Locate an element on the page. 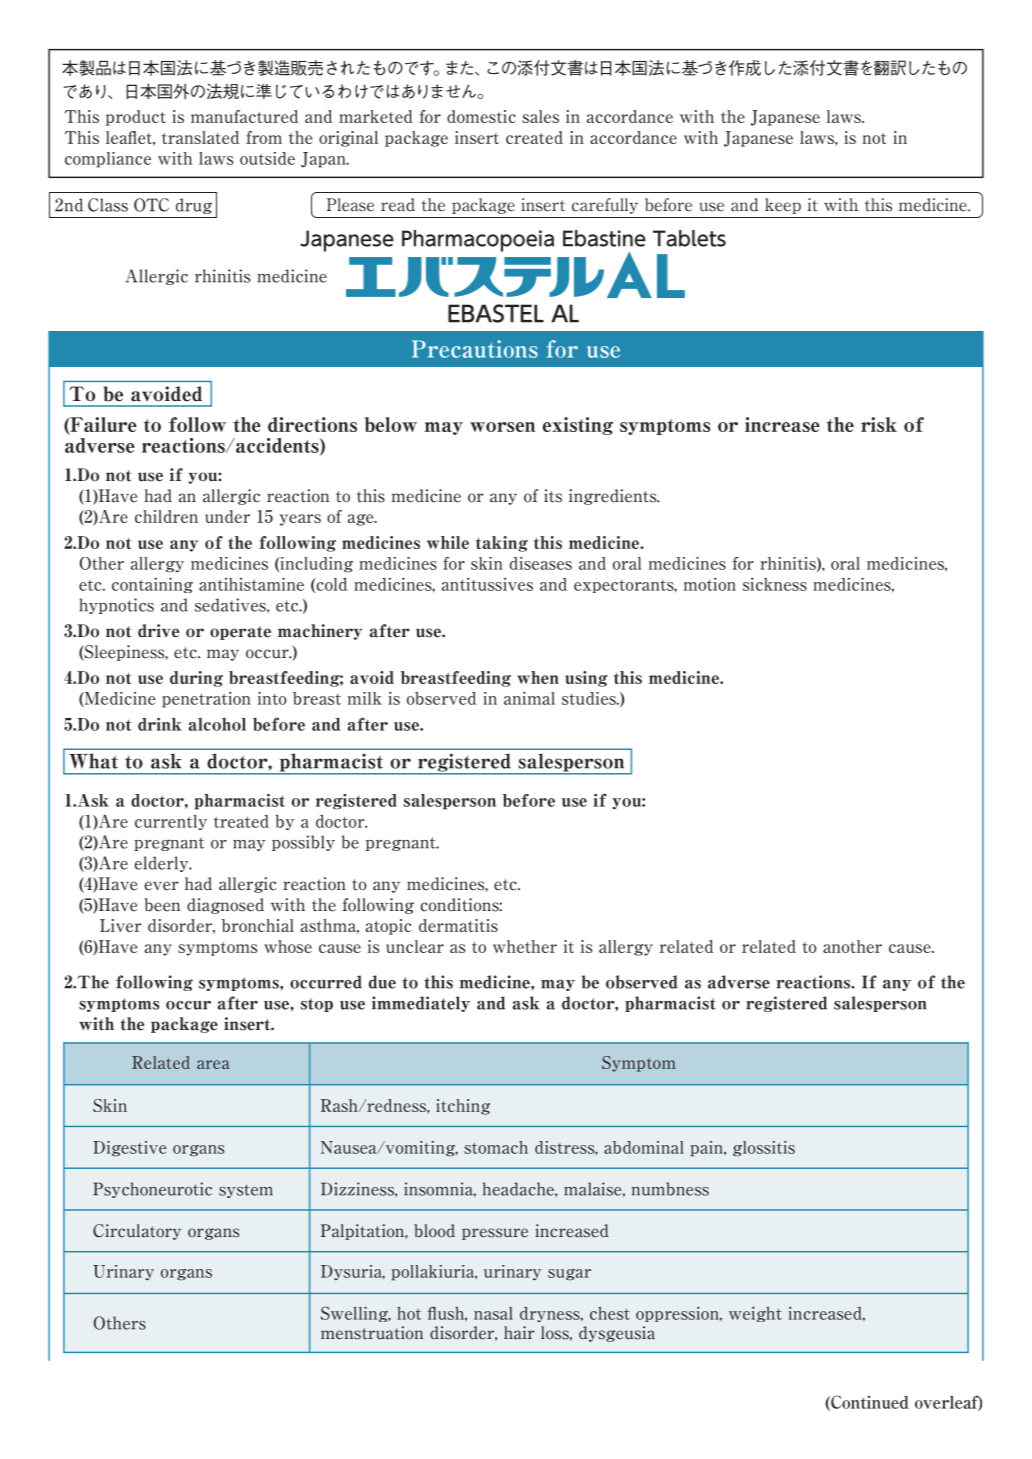 The width and height of the document is (1032, 1459). nasal is located at coordinates (493, 1313).
